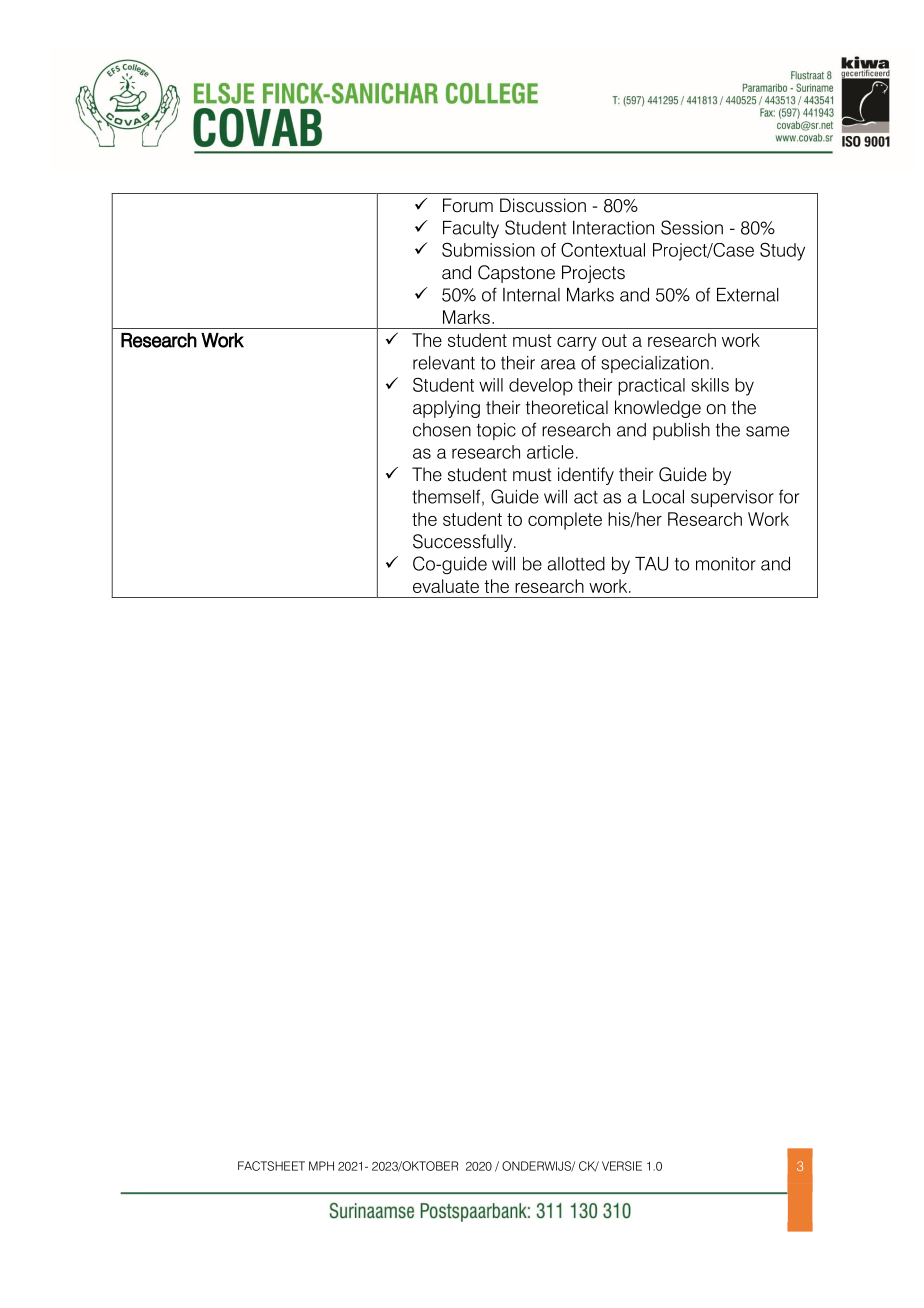  I want to click on complete, so click(565, 521).
